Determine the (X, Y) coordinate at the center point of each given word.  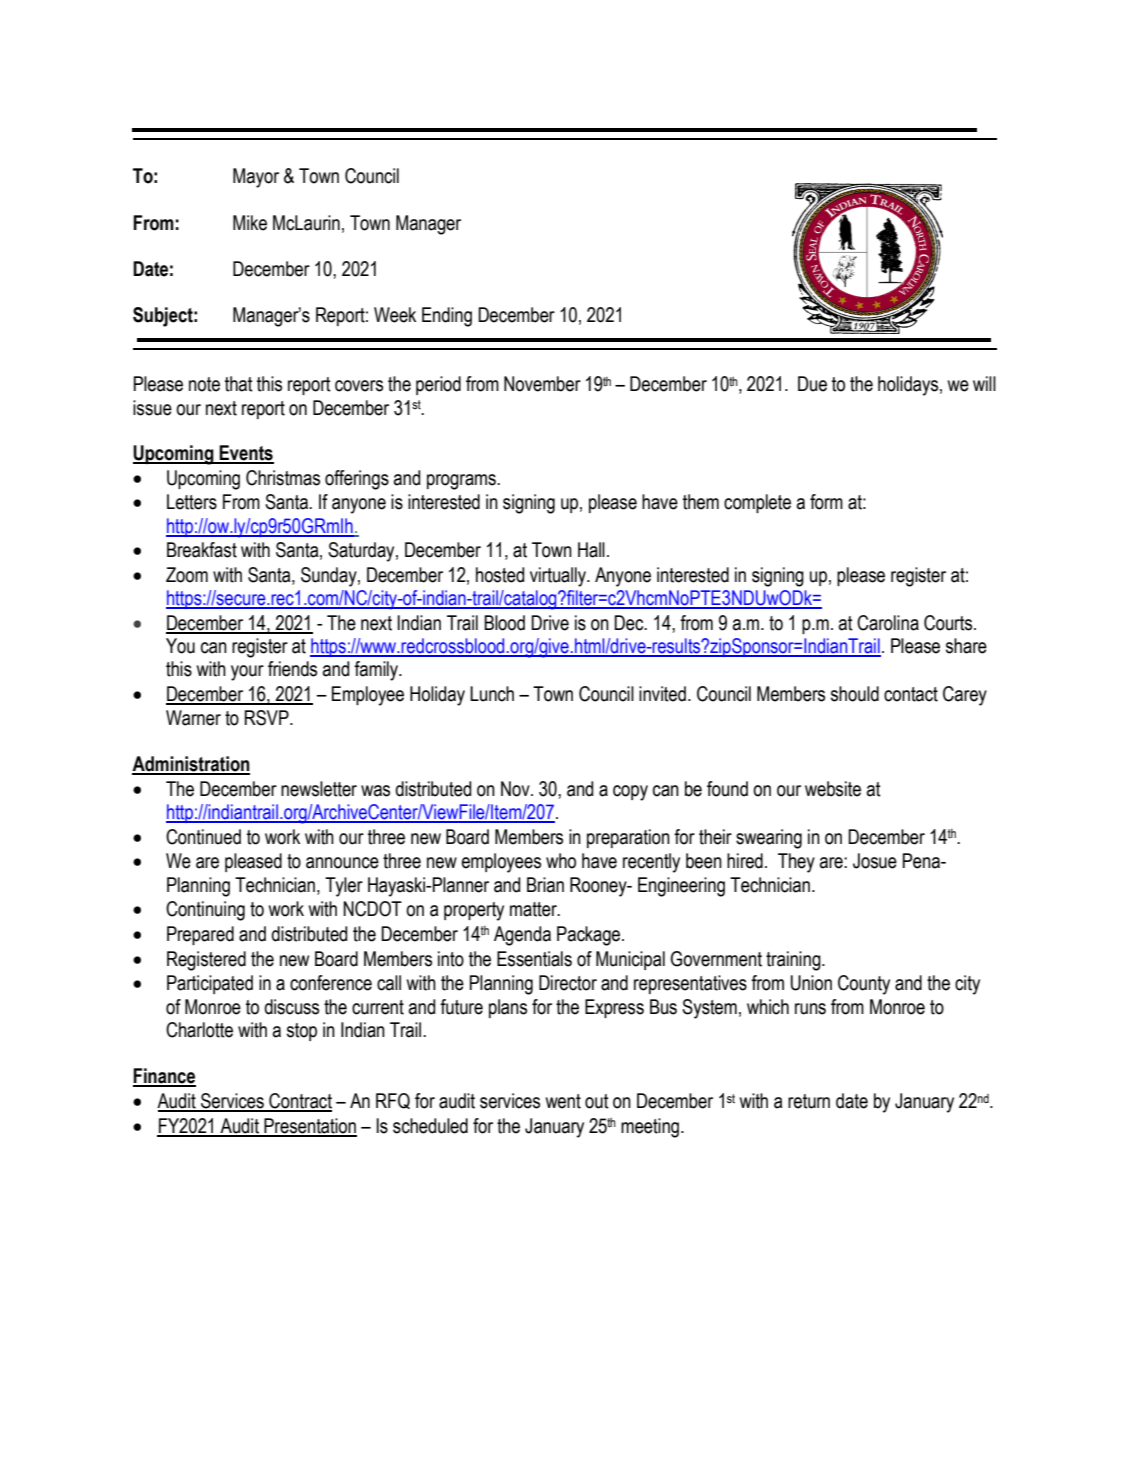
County (864, 985)
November (542, 384)
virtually (559, 577)
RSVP (268, 718)
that (239, 384)
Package (590, 936)
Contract (299, 1102)
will (984, 383)
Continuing (205, 911)
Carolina (888, 623)
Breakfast (202, 550)
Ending (447, 317)
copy (630, 793)
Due (812, 384)
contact (911, 694)
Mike (250, 223)
